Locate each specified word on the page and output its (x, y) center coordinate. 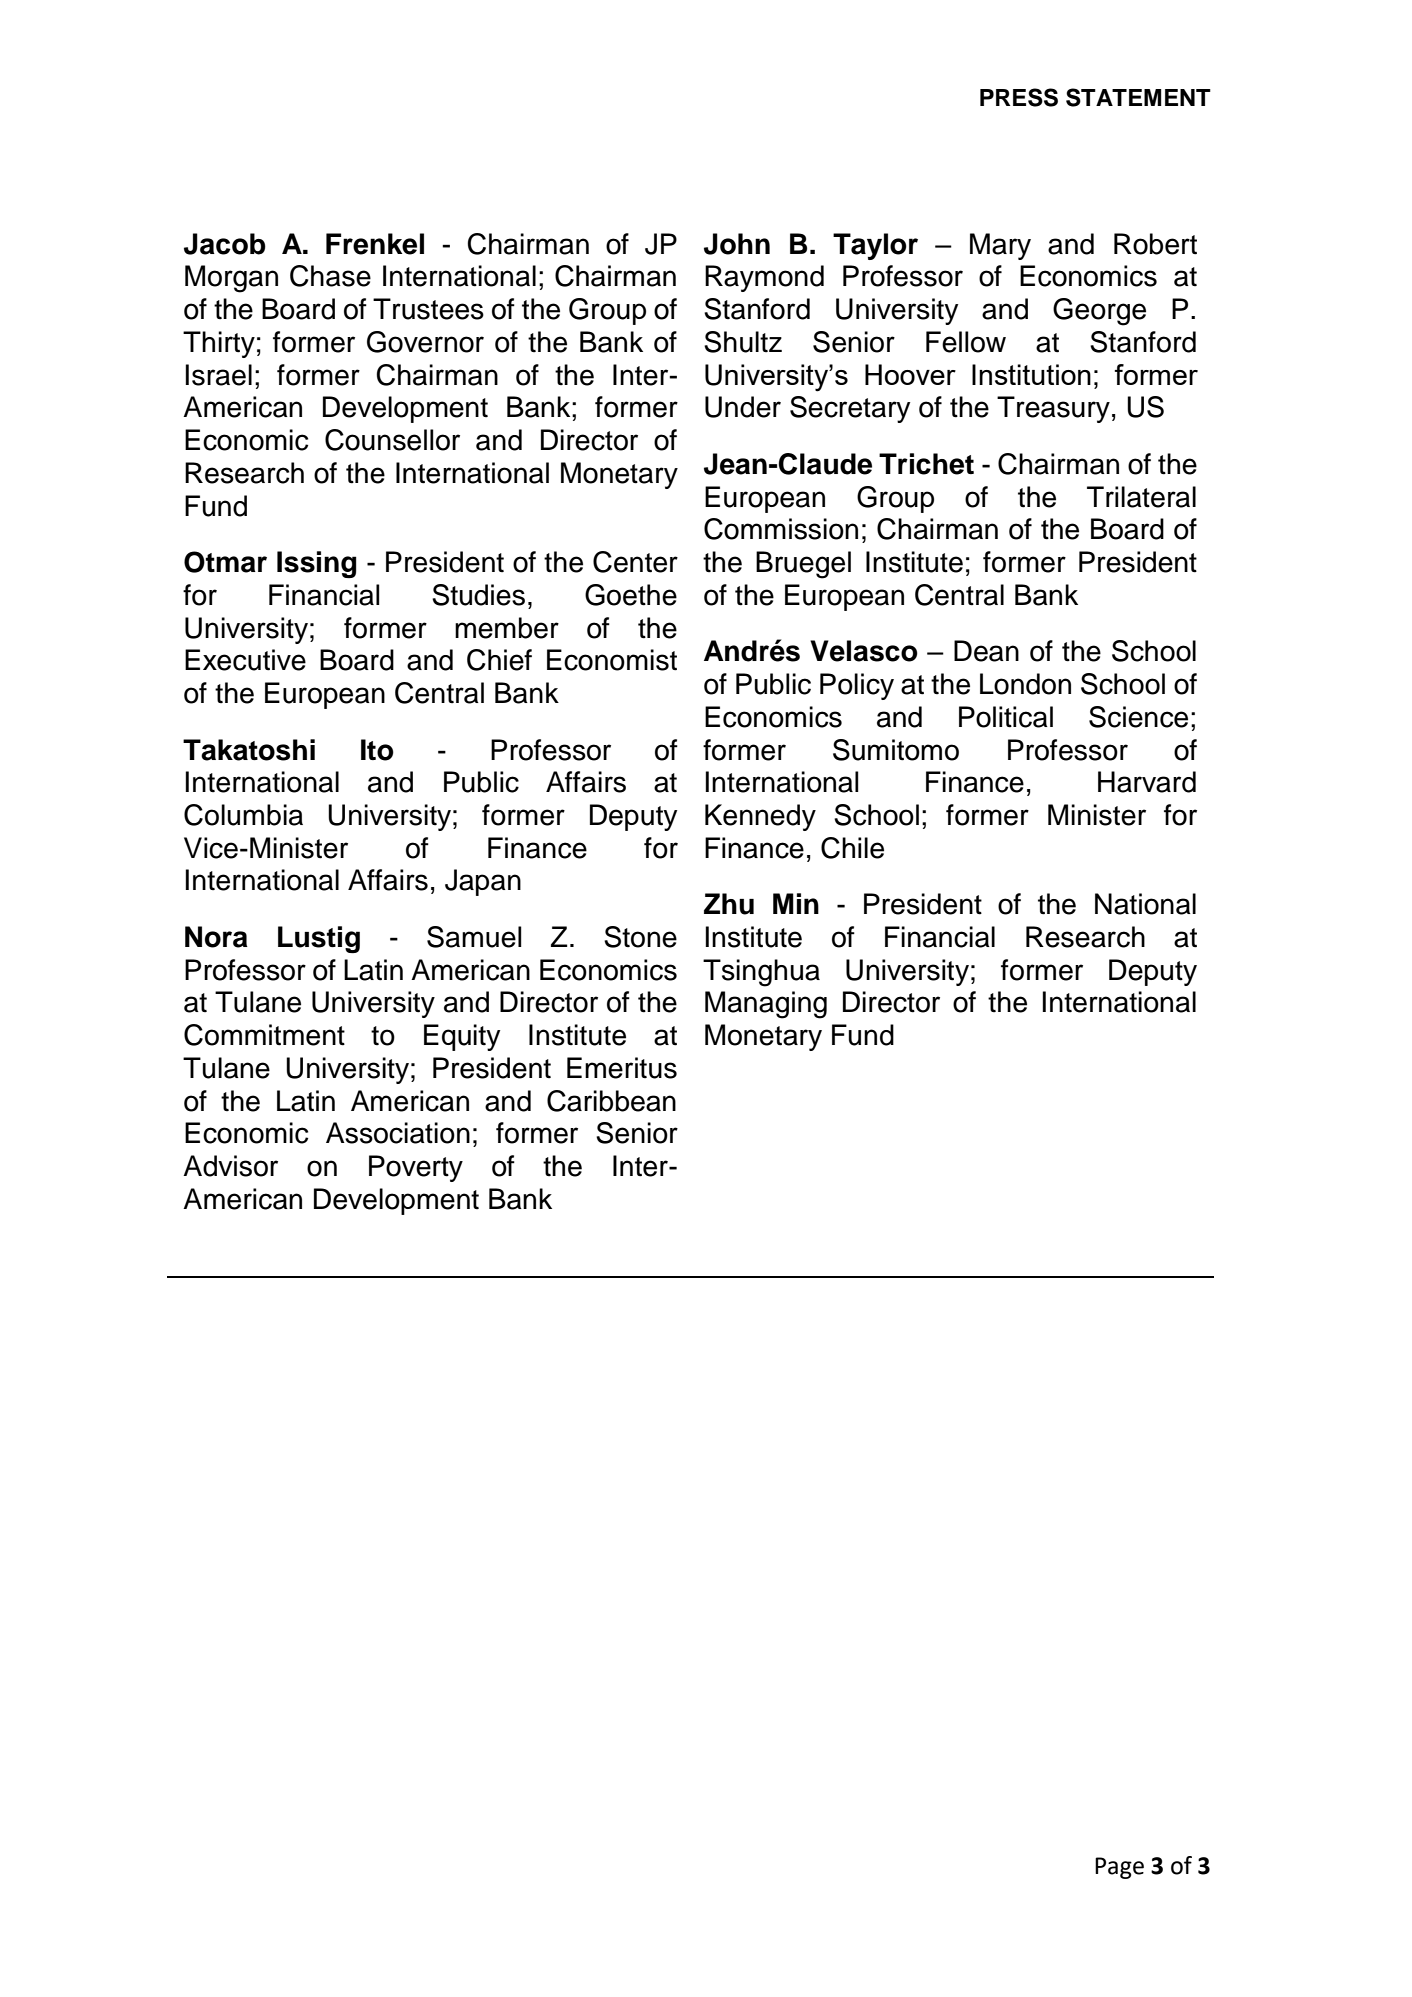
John (737, 244)
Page (1119, 1868)
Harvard (1147, 782)
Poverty (416, 1168)
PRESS (1019, 97)
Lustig (319, 939)
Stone (640, 937)
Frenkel (375, 244)
